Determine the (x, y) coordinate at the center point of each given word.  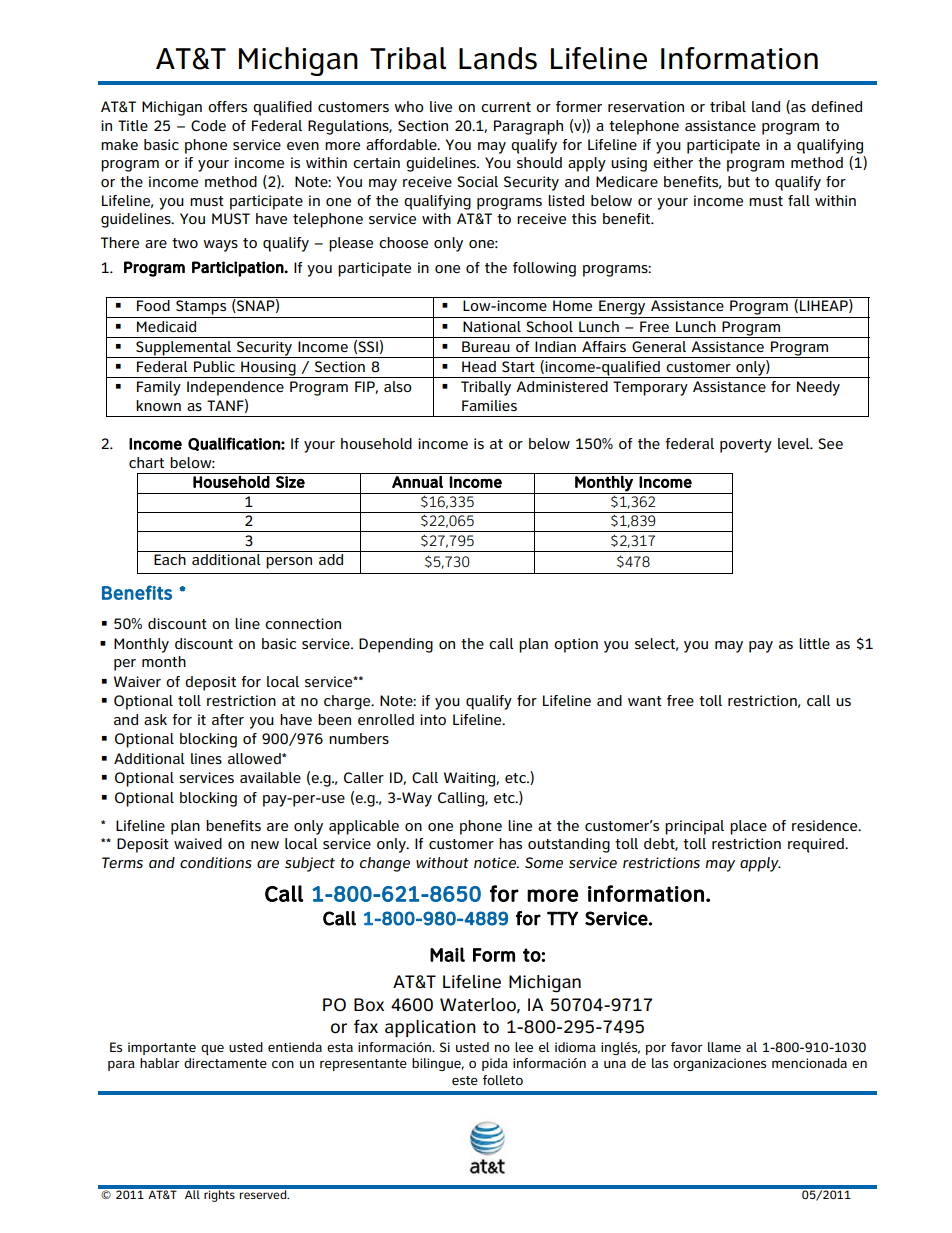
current (506, 107)
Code (208, 125)
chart (146, 462)
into (433, 719)
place (748, 827)
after (228, 719)
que (212, 1050)
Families (489, 405)
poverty (746, 446)
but (739, 181)
